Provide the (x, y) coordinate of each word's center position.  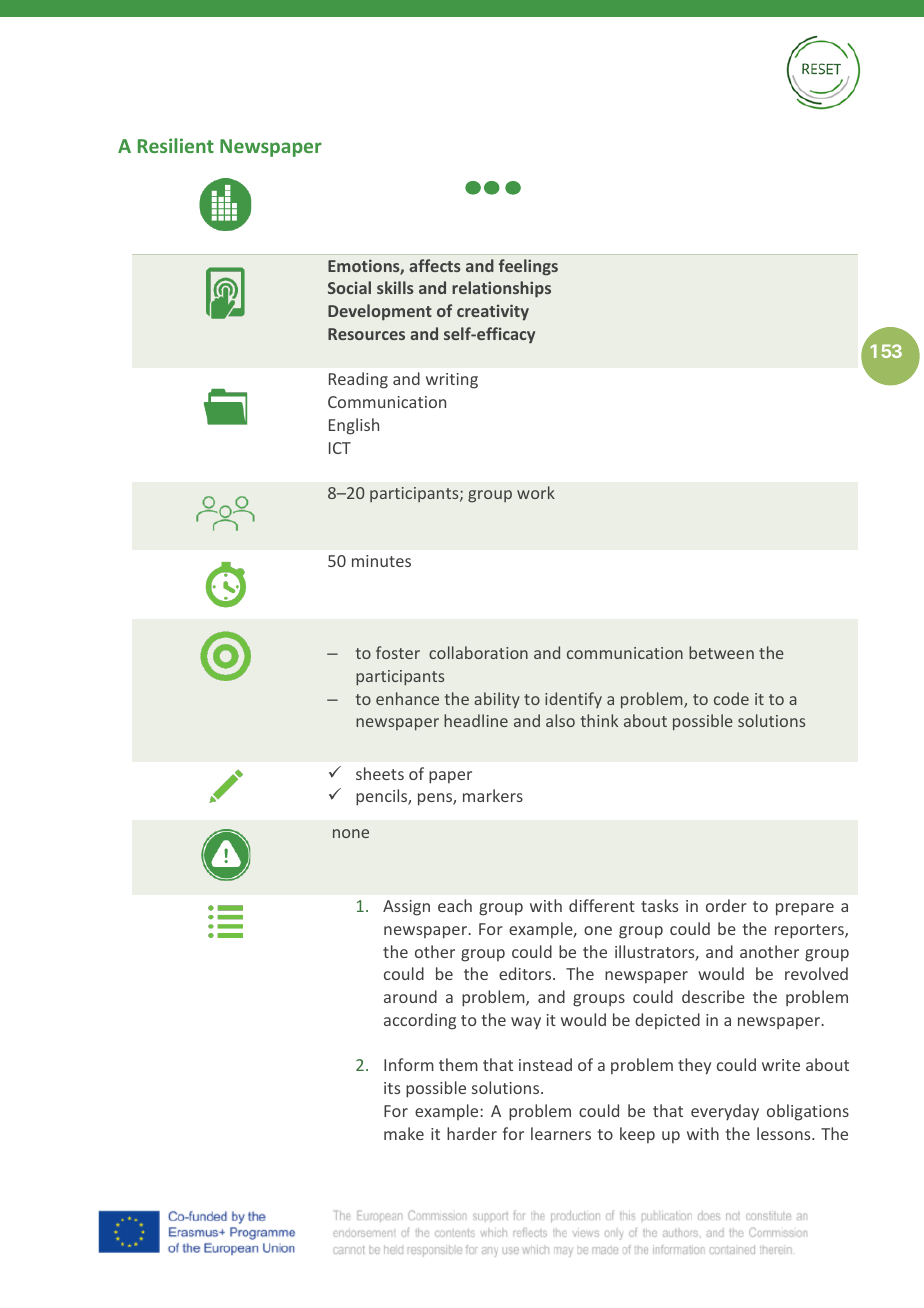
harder (472, 1133)
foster (398, 652)
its (392, 1088)
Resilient (176, 145)
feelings (528, 267)
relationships (501, 289)
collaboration (478, 652)
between (721, 652)
